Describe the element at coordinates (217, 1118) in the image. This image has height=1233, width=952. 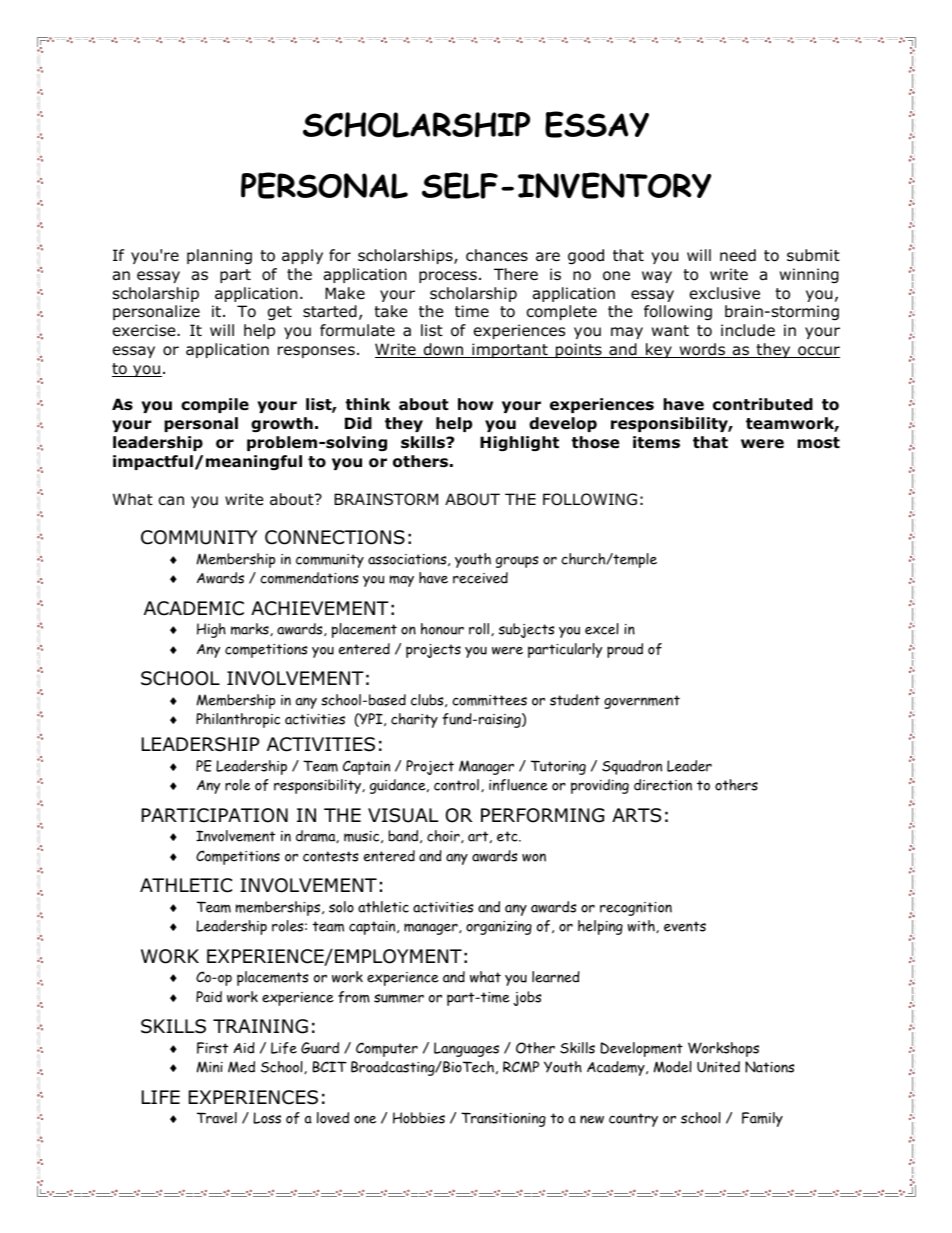
I see `Travel` at that location.
